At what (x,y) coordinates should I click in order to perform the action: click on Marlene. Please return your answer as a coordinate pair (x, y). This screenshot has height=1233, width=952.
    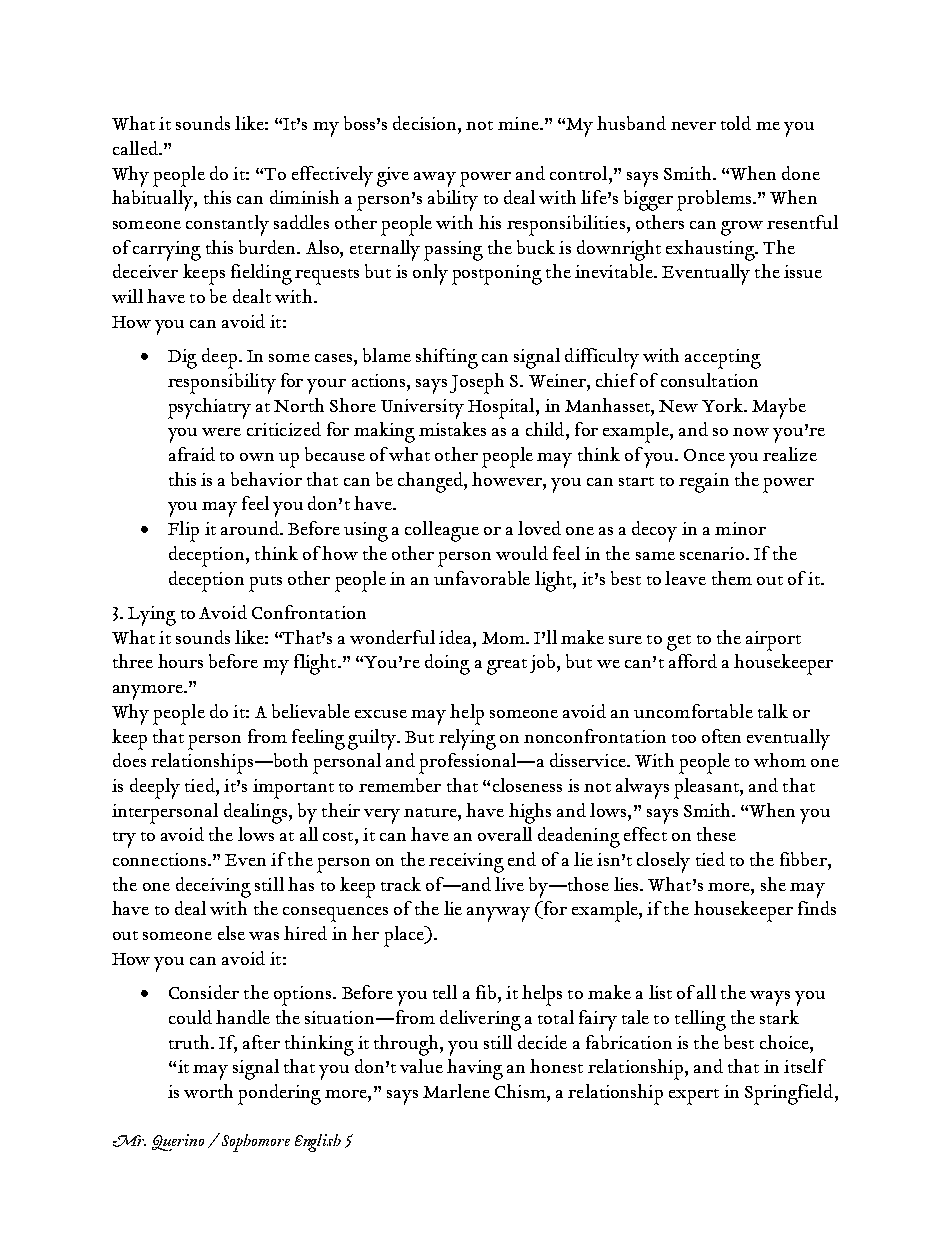
    Looking at the image, I should click on (456, 1091).
